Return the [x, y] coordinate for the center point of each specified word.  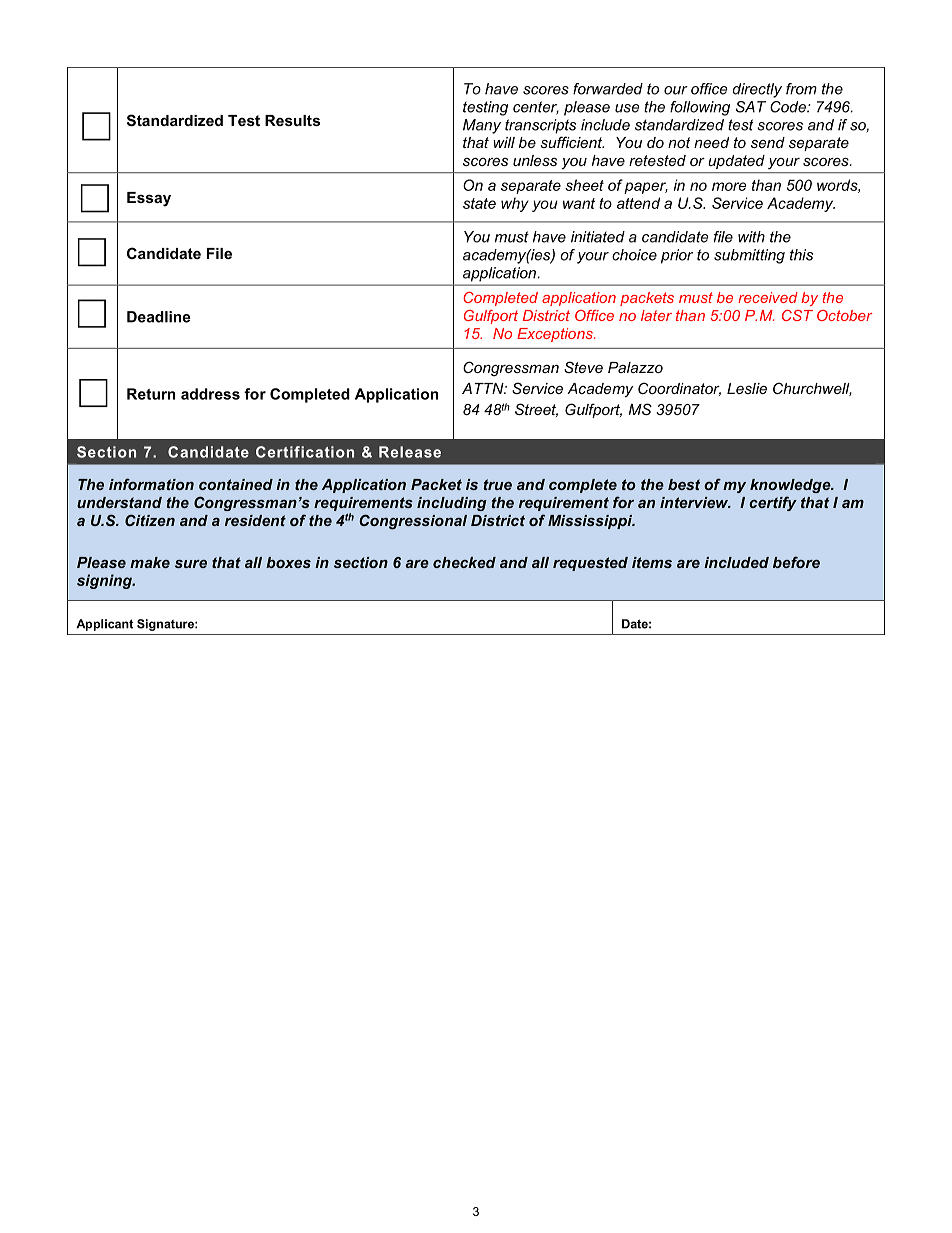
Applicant [104, 625]
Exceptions [556, 335]
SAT [751, 107]
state [479, 203]
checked [464, 562]
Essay [149, 199]
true [498, 484]
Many [482, 126]
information [151, 484]
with [751, 237]
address [210, 394]
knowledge [791, 486]
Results [292, 120]
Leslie [747, 388]
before [796, 562]
